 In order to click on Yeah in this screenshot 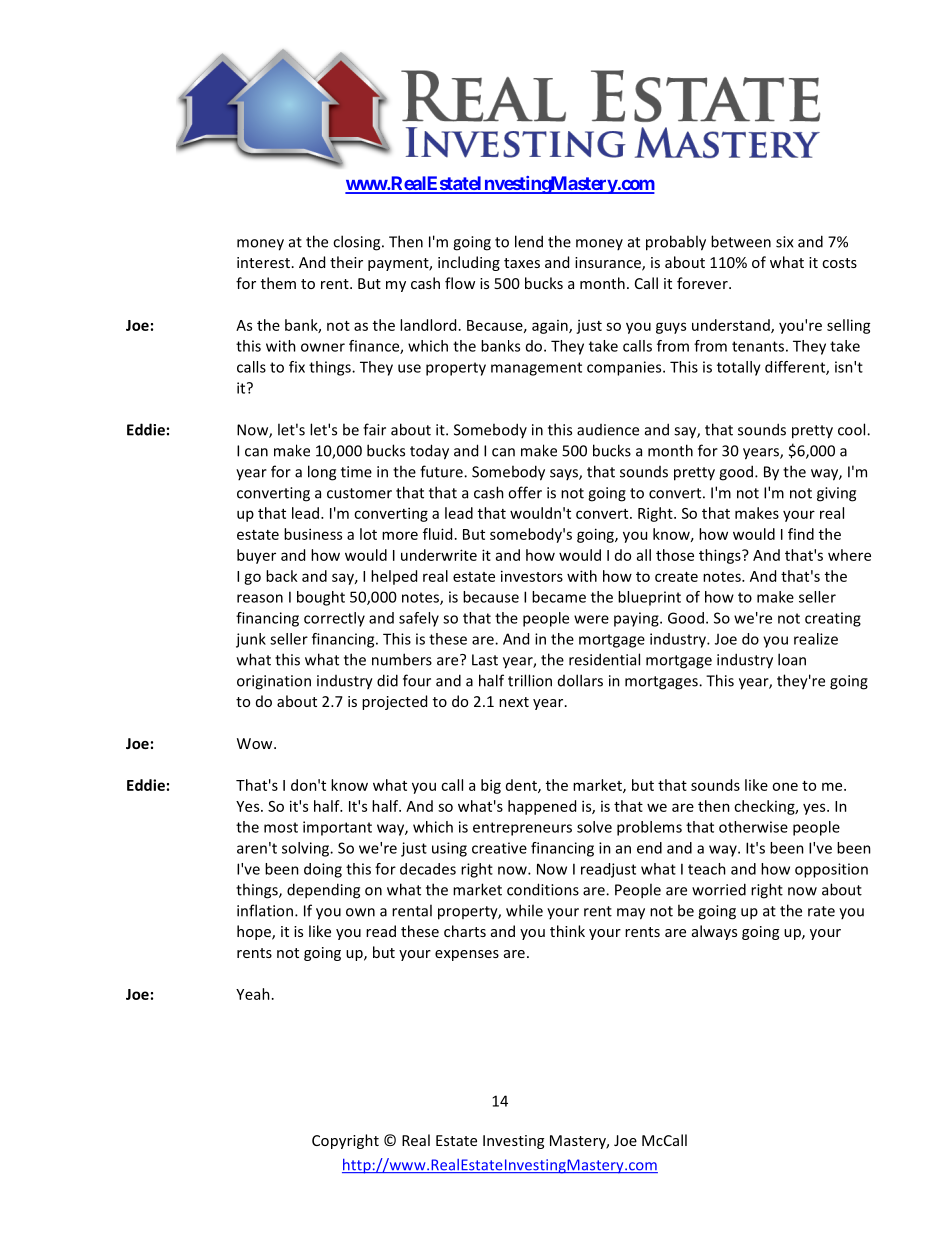, I will do `click(253, 994)`.
